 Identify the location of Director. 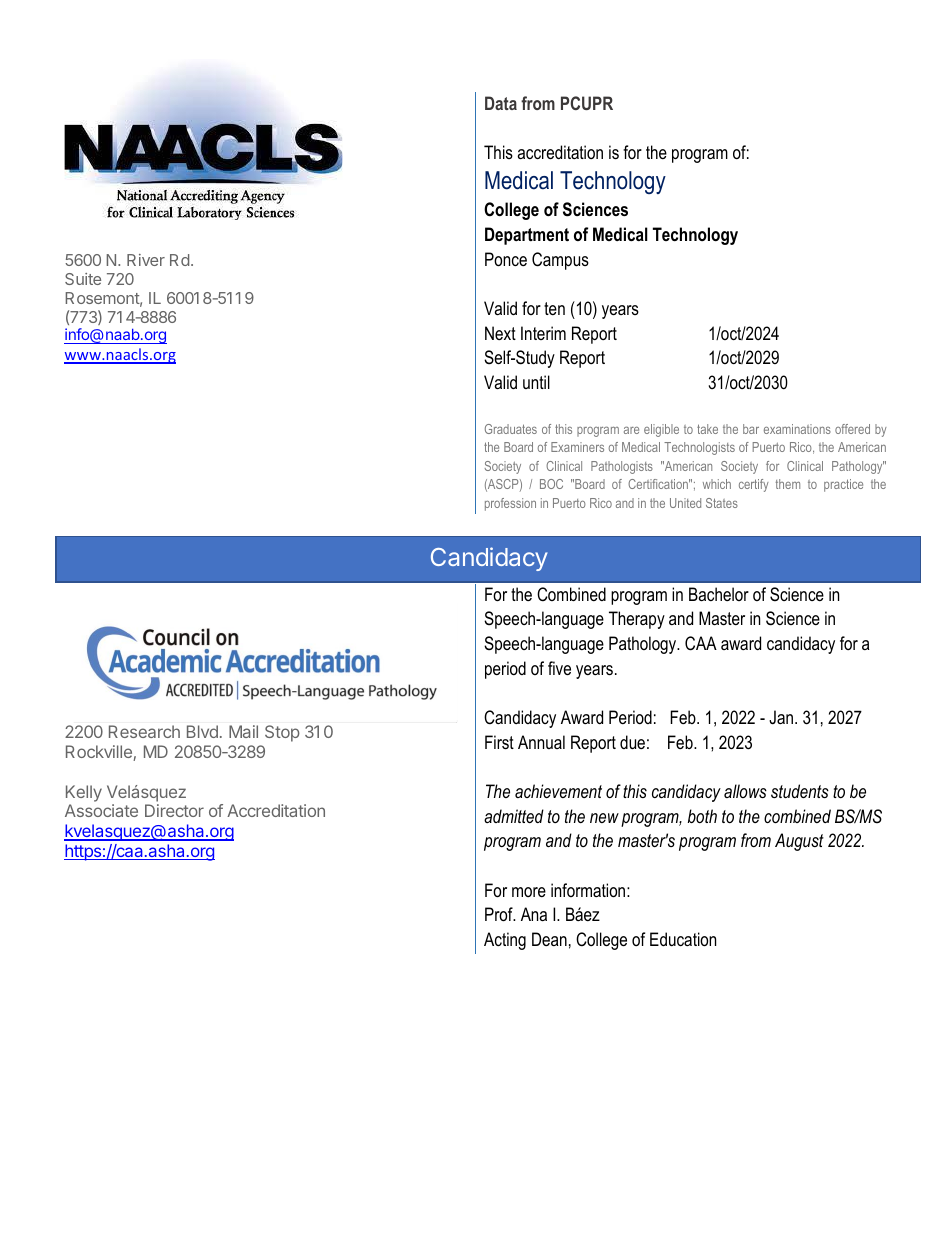
(174, 810).
